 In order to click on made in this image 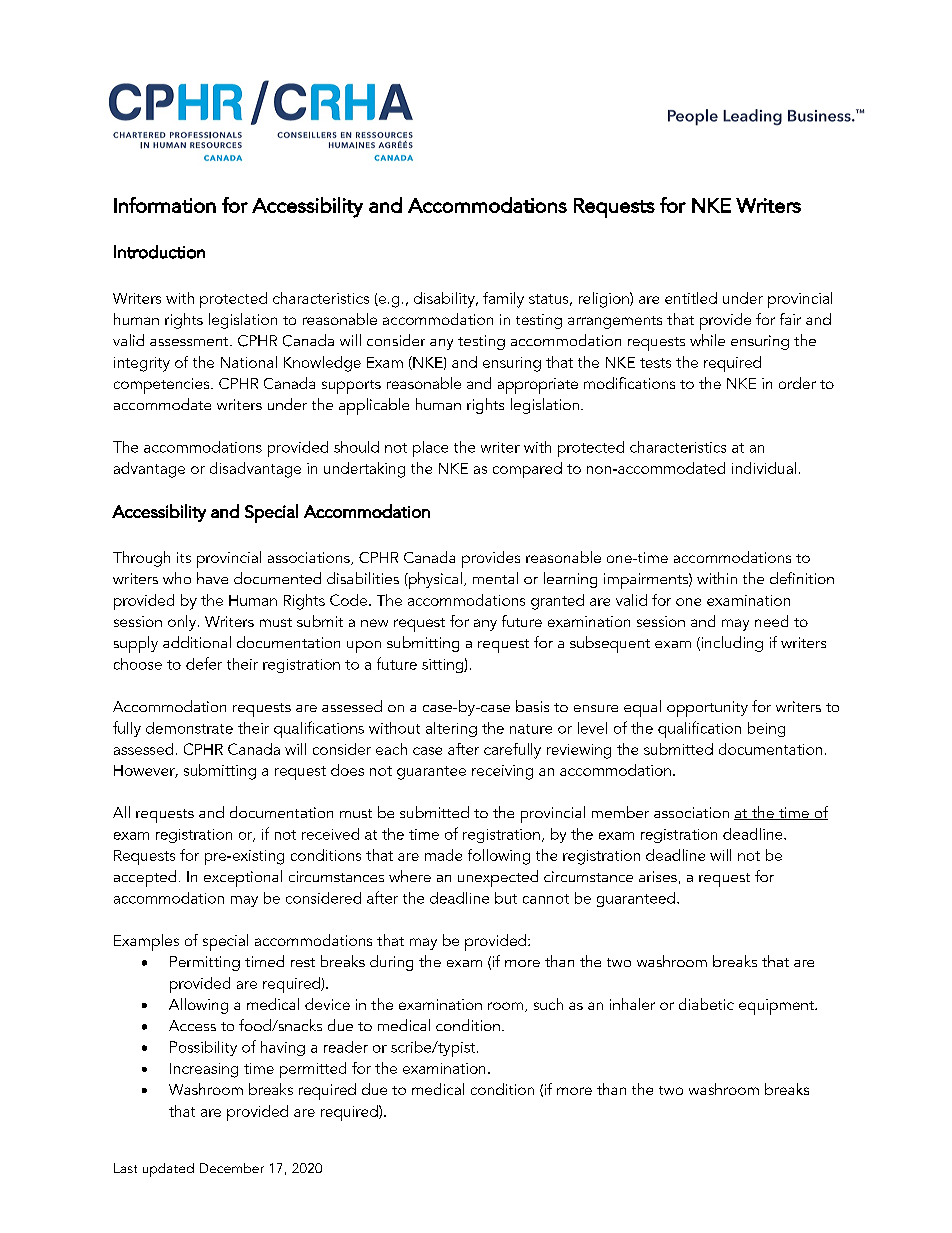, I will do `click(443, 855)`.
